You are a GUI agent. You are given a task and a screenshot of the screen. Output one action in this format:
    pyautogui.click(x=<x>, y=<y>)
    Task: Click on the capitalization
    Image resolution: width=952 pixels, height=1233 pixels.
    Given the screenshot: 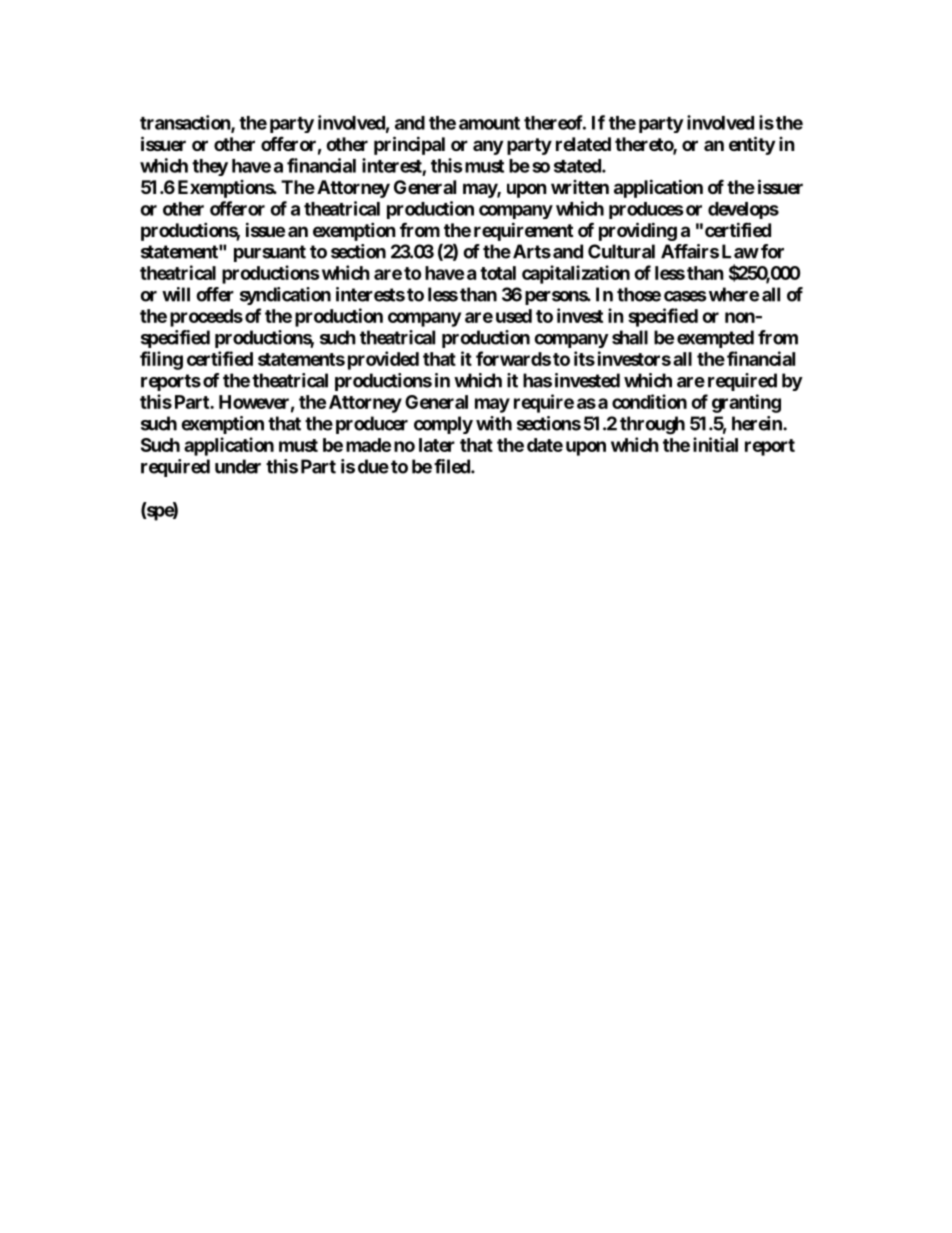 What is the action you would take?
    pyautogui.click(x=576, y=274)
